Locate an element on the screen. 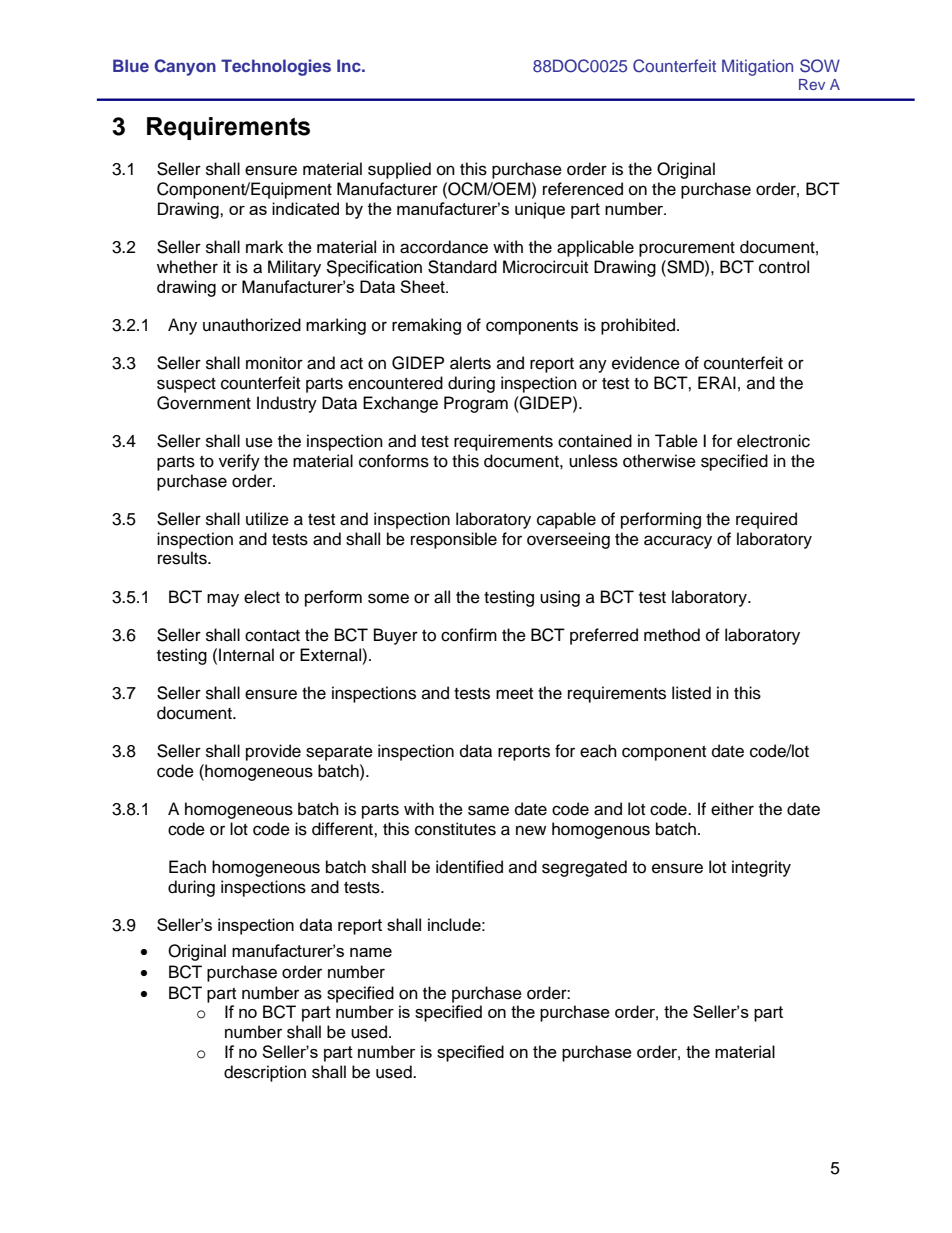 Image resolution: width=952 pixels, height=1233 pixels. name is located at coordinates (371, 952).
